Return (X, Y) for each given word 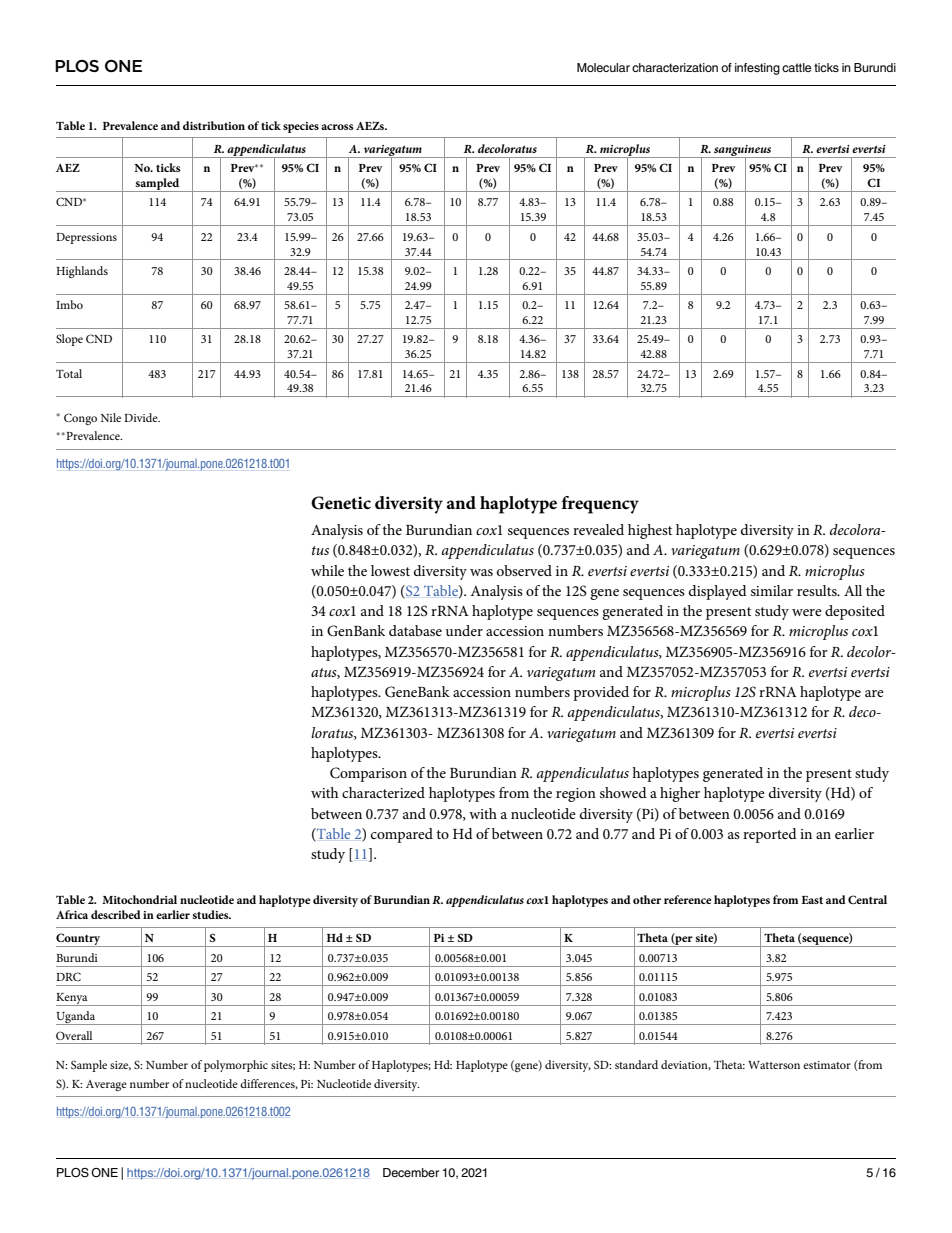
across (337, 127)
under (464, 630)
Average (106, 1085)
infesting (757, 69)
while (327, 570)
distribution (214, 125)
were (807, 612)
